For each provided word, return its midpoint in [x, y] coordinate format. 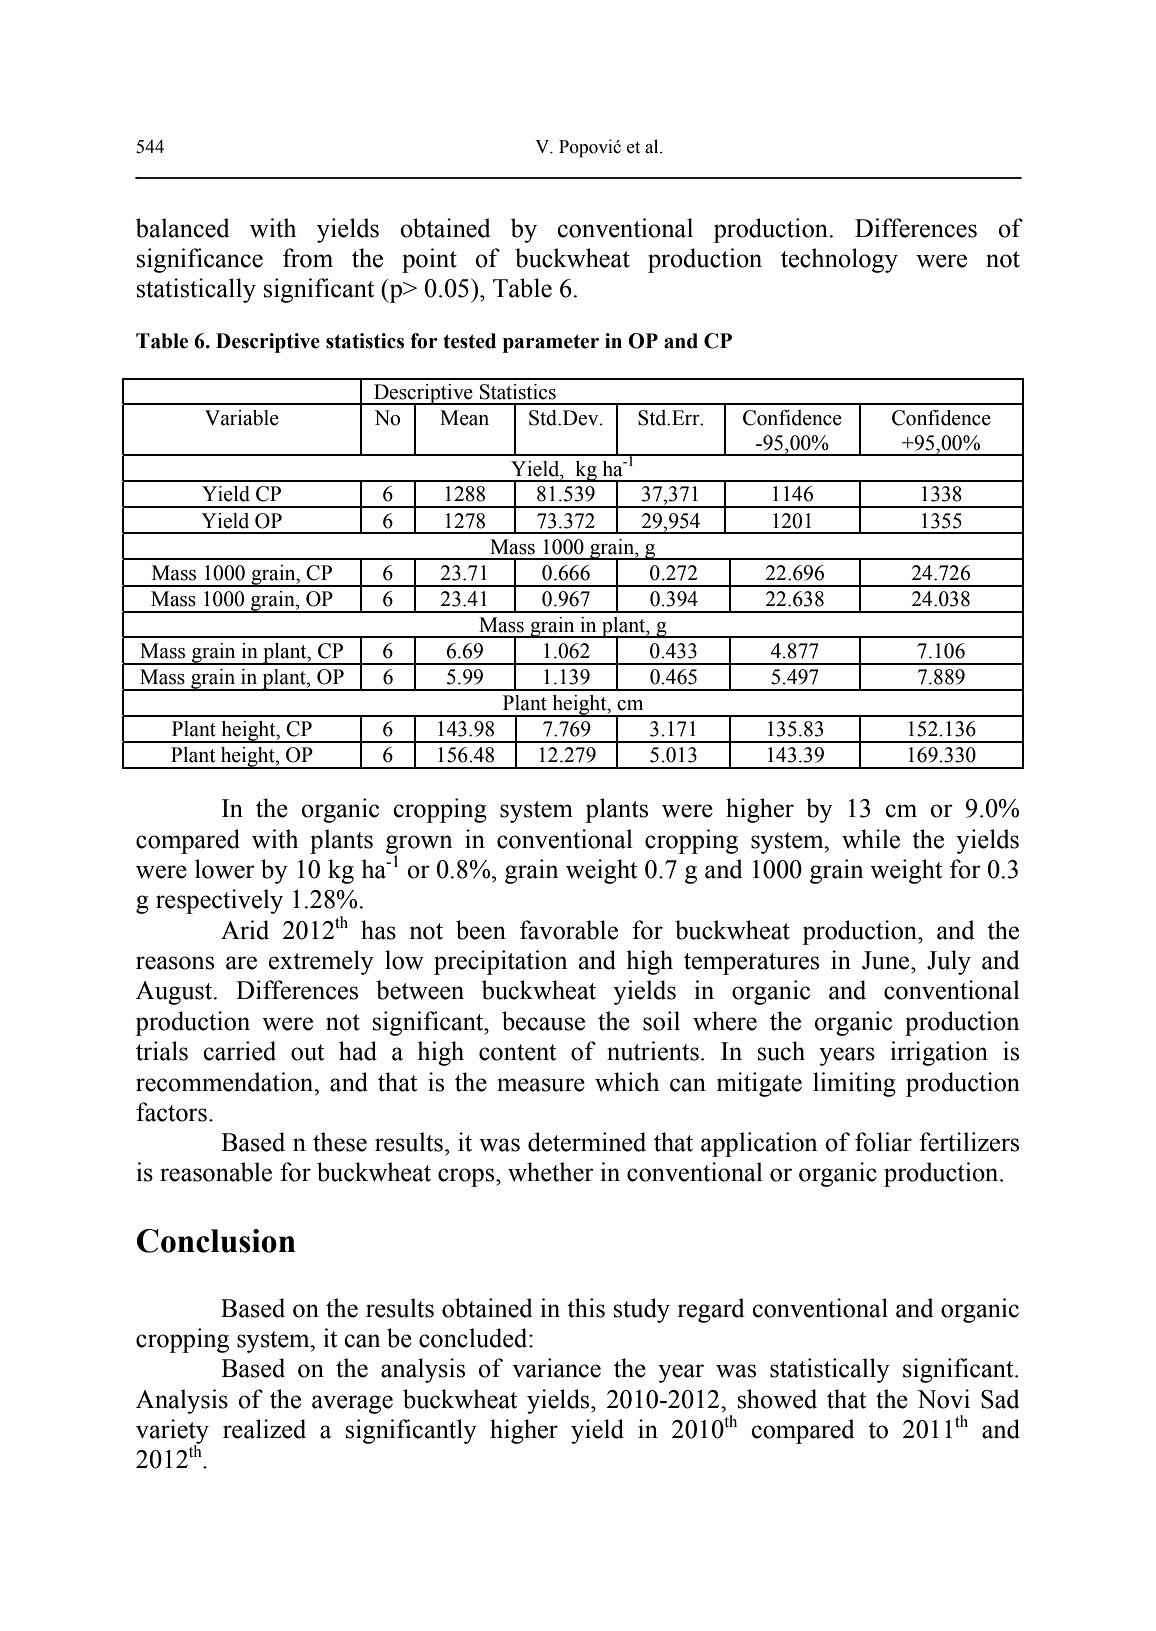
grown [419, 845]
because [543, 1021]
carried [239, 1051]
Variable [242, 418]
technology [839, 260]
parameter [551, 343]
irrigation [939, 1053]
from [308, 258]
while [871, 839]
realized [264, 1429]
